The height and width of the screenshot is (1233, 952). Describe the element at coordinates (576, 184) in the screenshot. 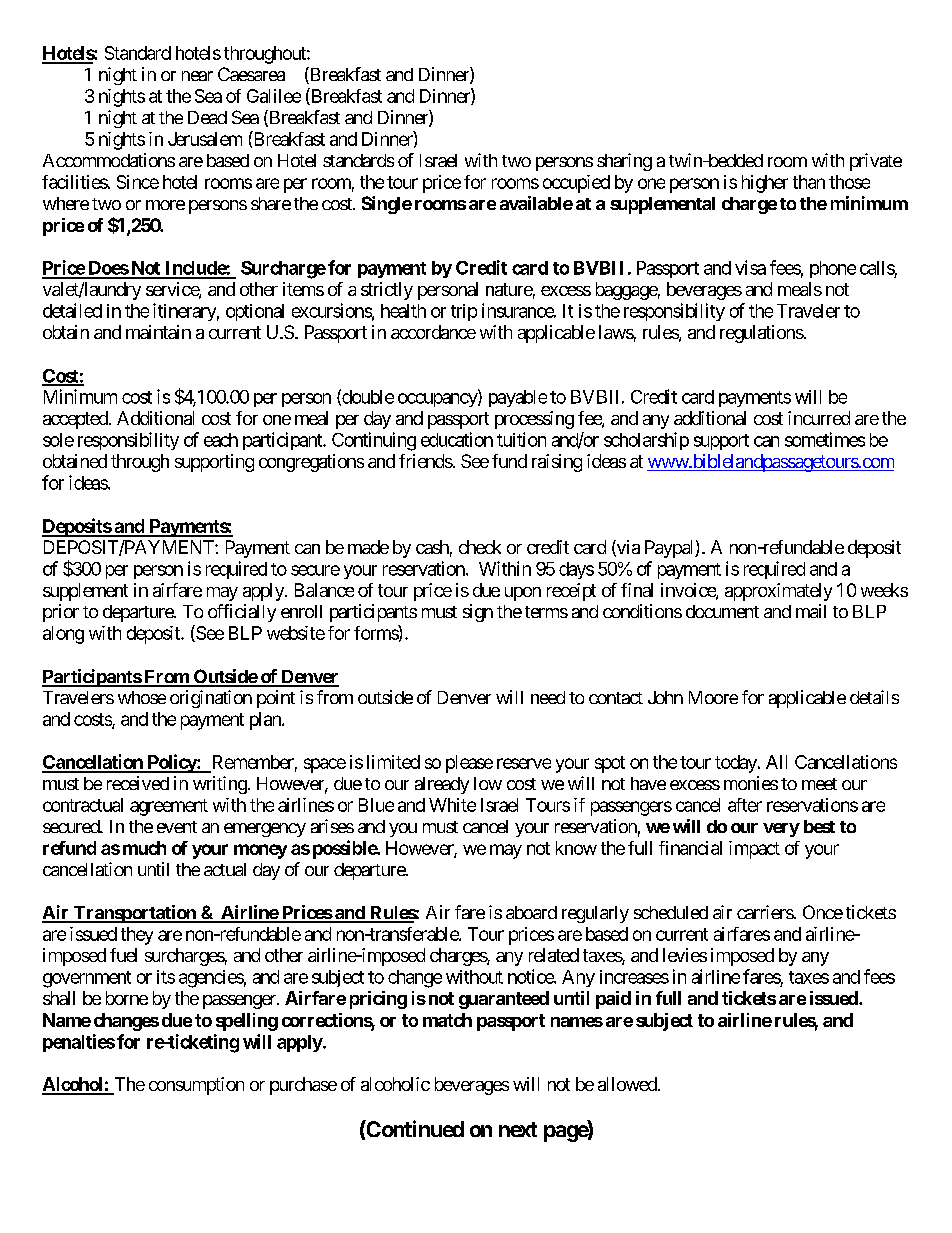

I see `occupied` at that location.
